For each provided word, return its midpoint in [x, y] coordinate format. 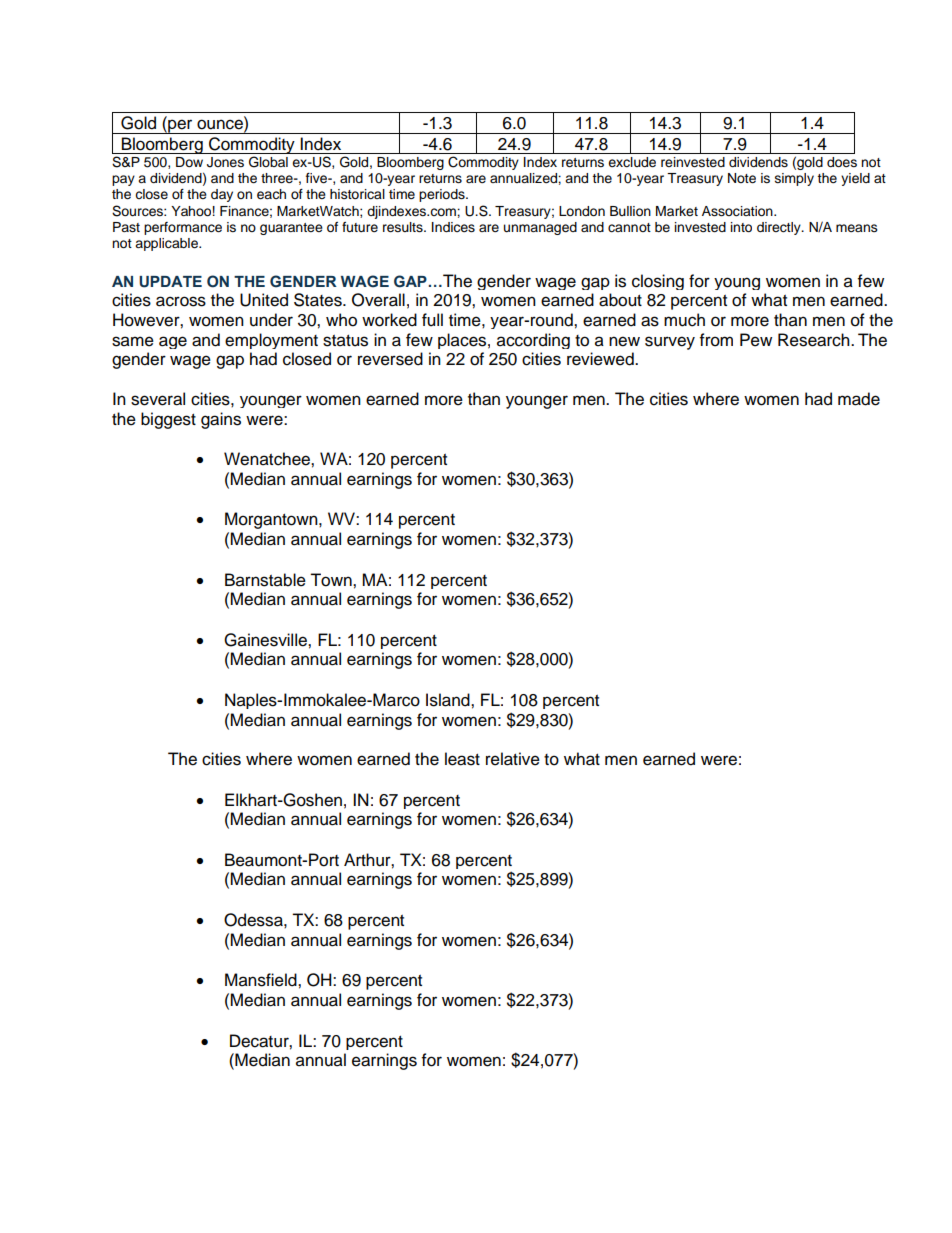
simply [794, 179]
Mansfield [262, 980]
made [859, 399]
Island [449, 700]
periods [443, 195]
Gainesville [266, 640]
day [222, 195]
